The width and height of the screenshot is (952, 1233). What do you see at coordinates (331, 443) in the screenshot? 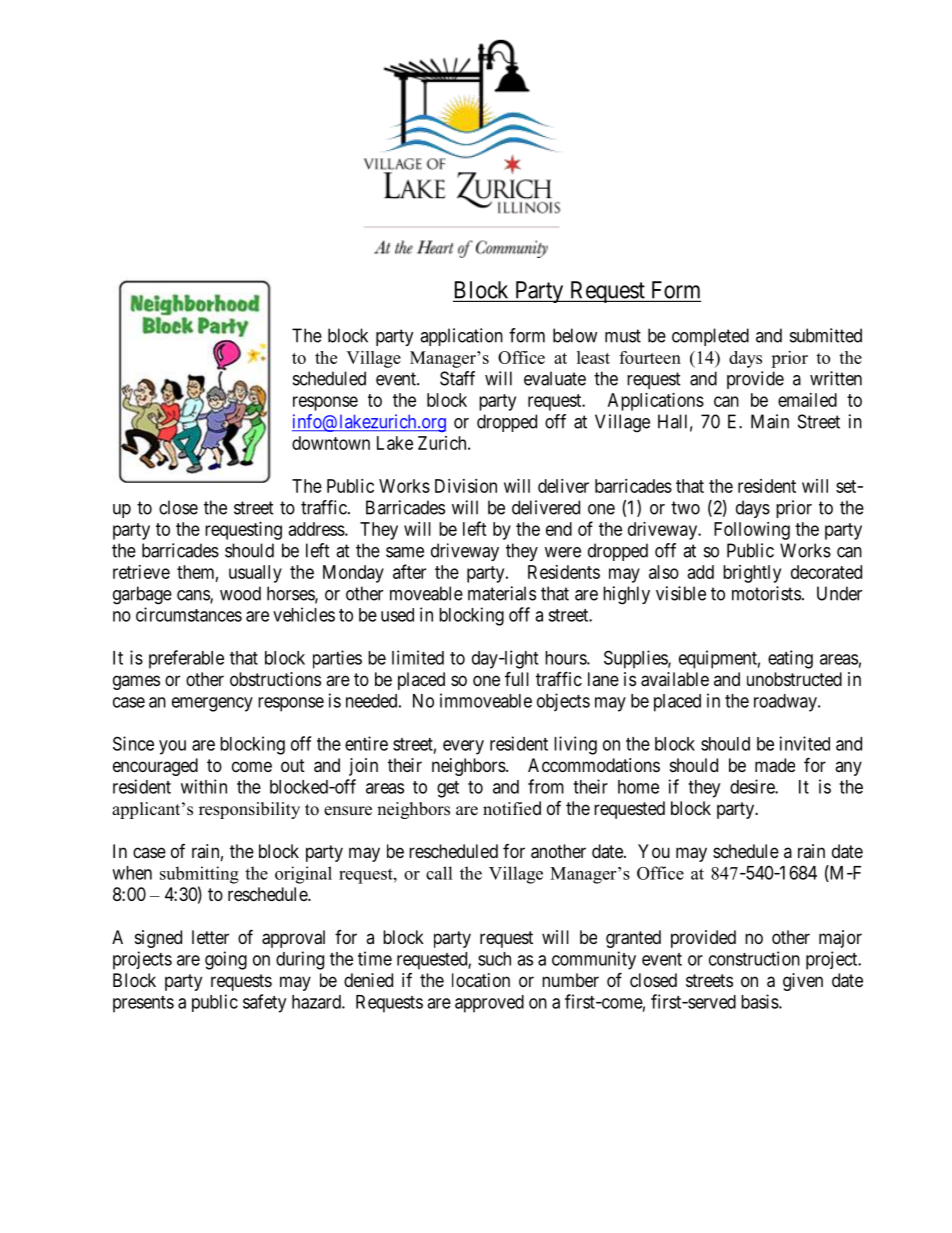
I see `downtown` at bounding box center [331, 443].
